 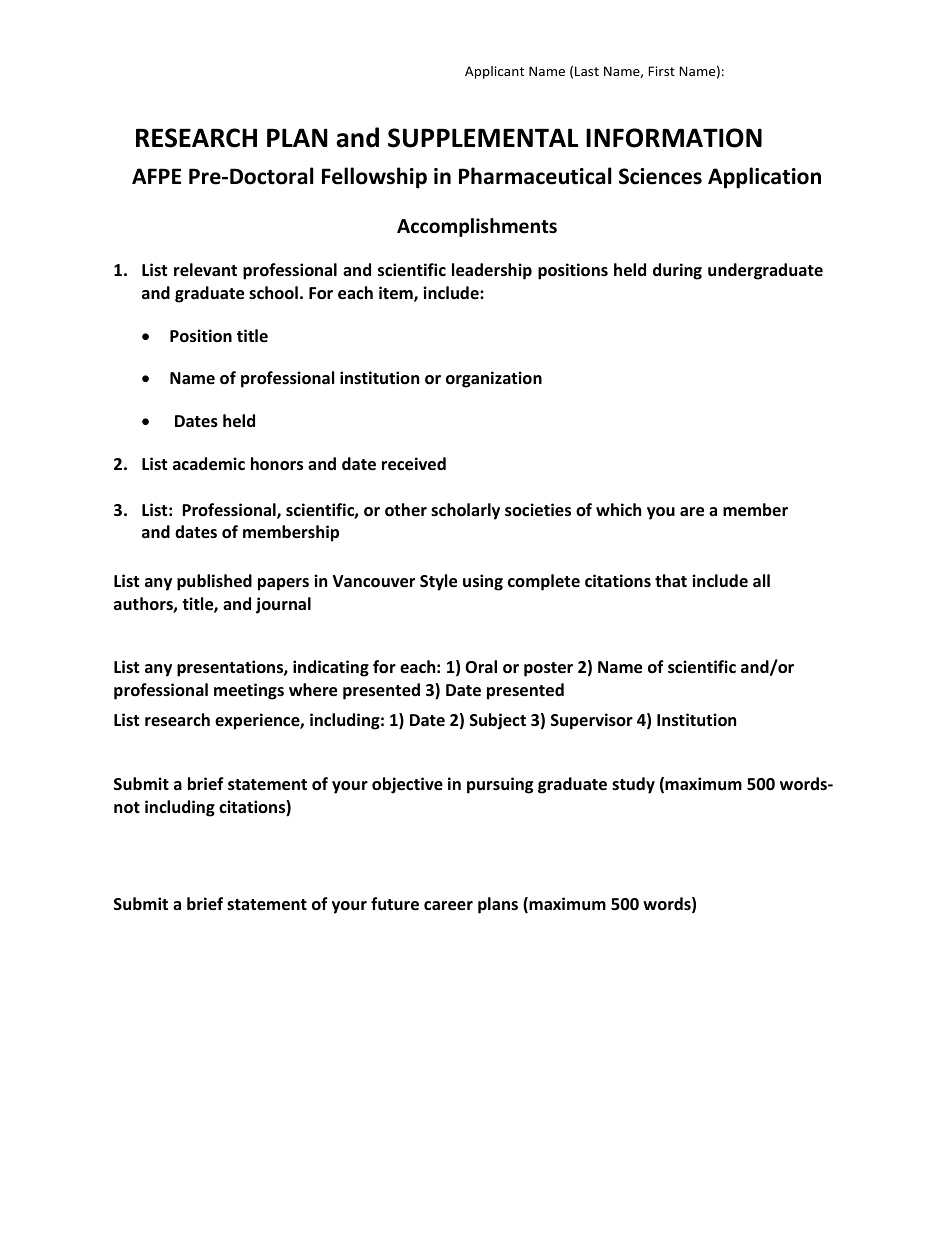 I want to click on Applicant, so click(x=494, y=72).
